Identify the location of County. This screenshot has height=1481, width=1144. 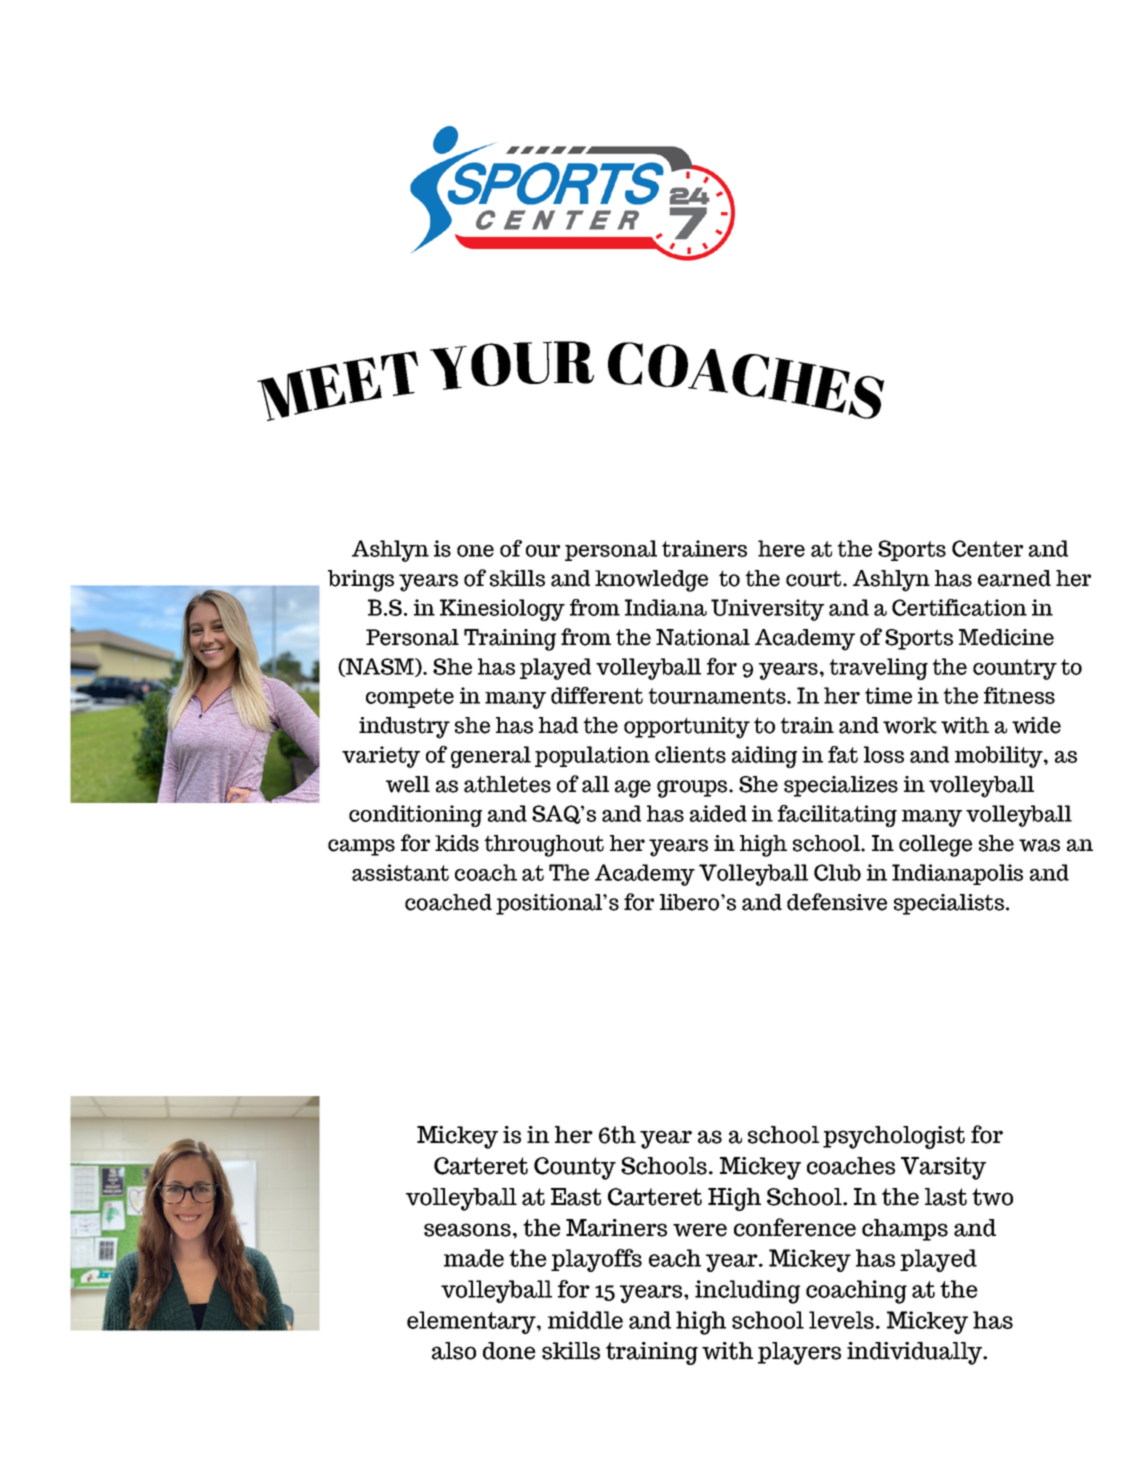
(575, 1168).
